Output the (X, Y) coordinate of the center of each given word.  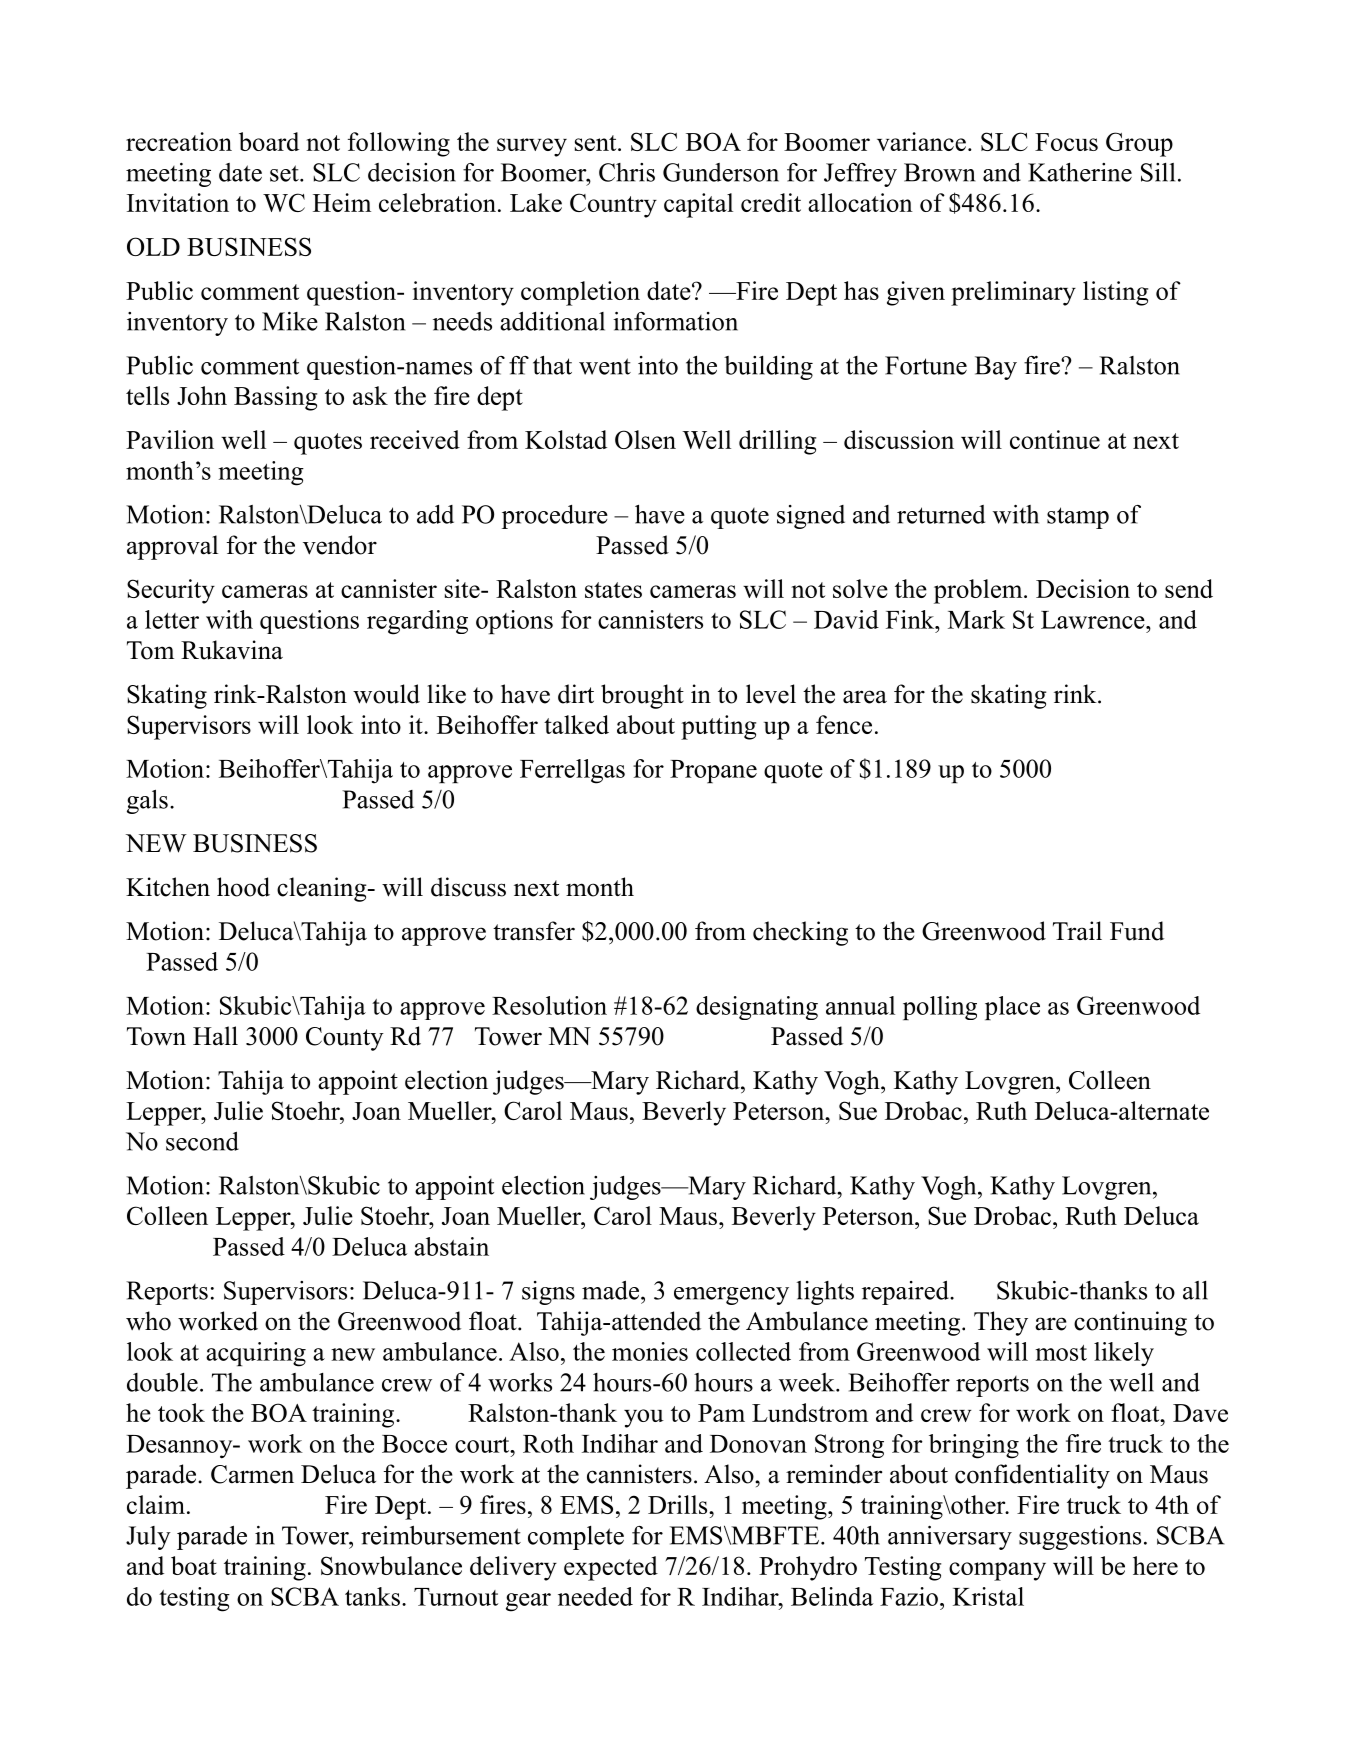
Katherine (1080, 172)
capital (698, 205)
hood (243, 887)
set (285, 173)
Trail (1077, 931)
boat (194, 1565)
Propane (713, 771)
